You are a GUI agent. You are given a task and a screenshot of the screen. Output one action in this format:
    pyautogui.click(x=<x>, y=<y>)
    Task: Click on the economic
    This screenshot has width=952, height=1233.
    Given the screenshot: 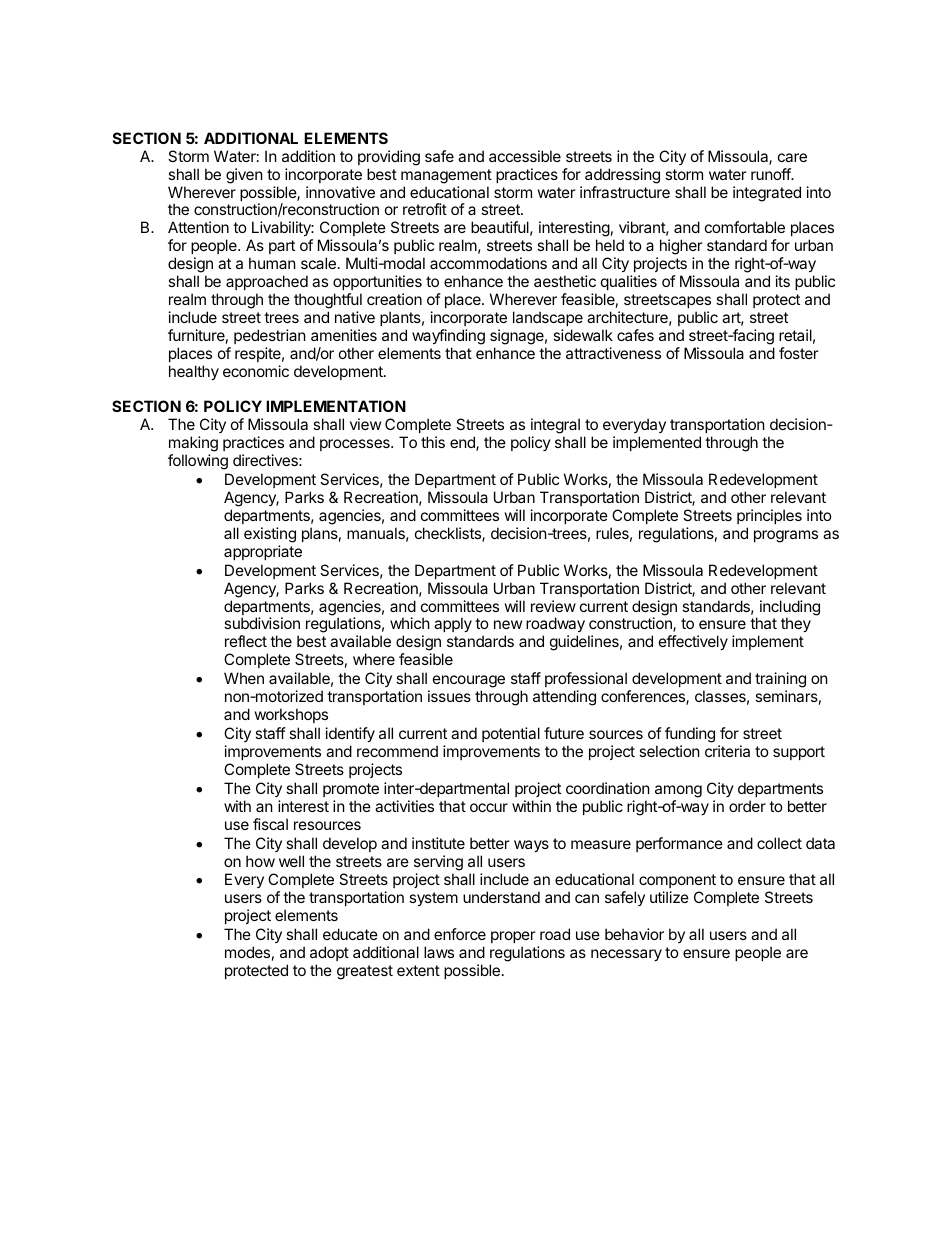 What is the action you would take?
    pyautogui.click(x=256, y=371)
